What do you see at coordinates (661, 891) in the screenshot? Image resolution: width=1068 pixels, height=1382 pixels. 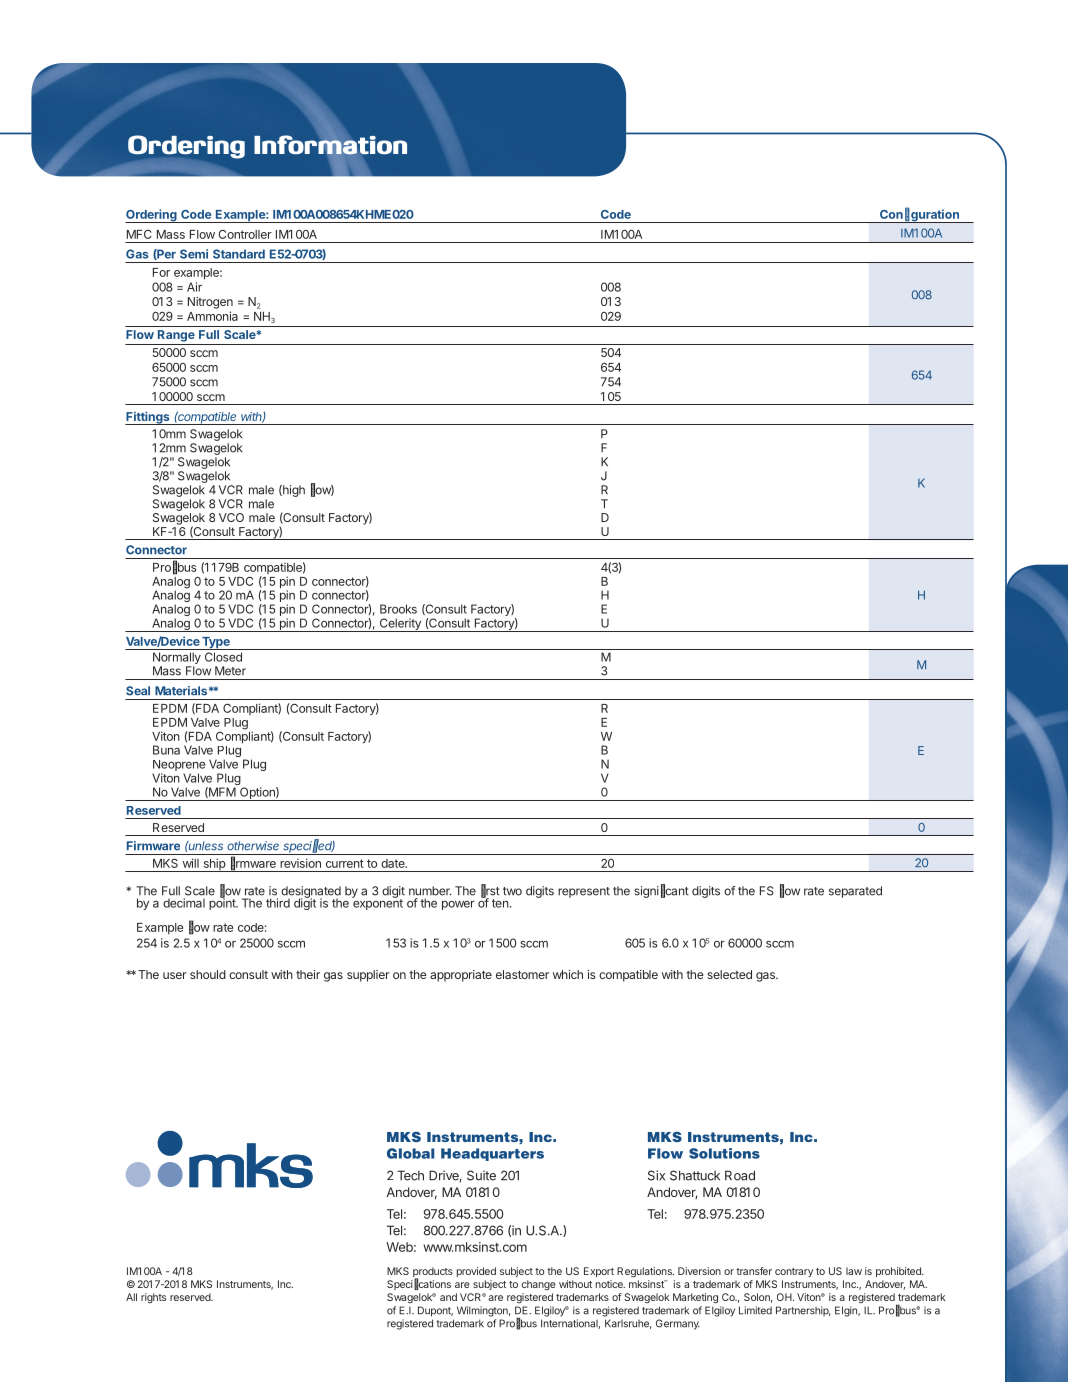 I see `significant` at bounding box center [661, 891].
